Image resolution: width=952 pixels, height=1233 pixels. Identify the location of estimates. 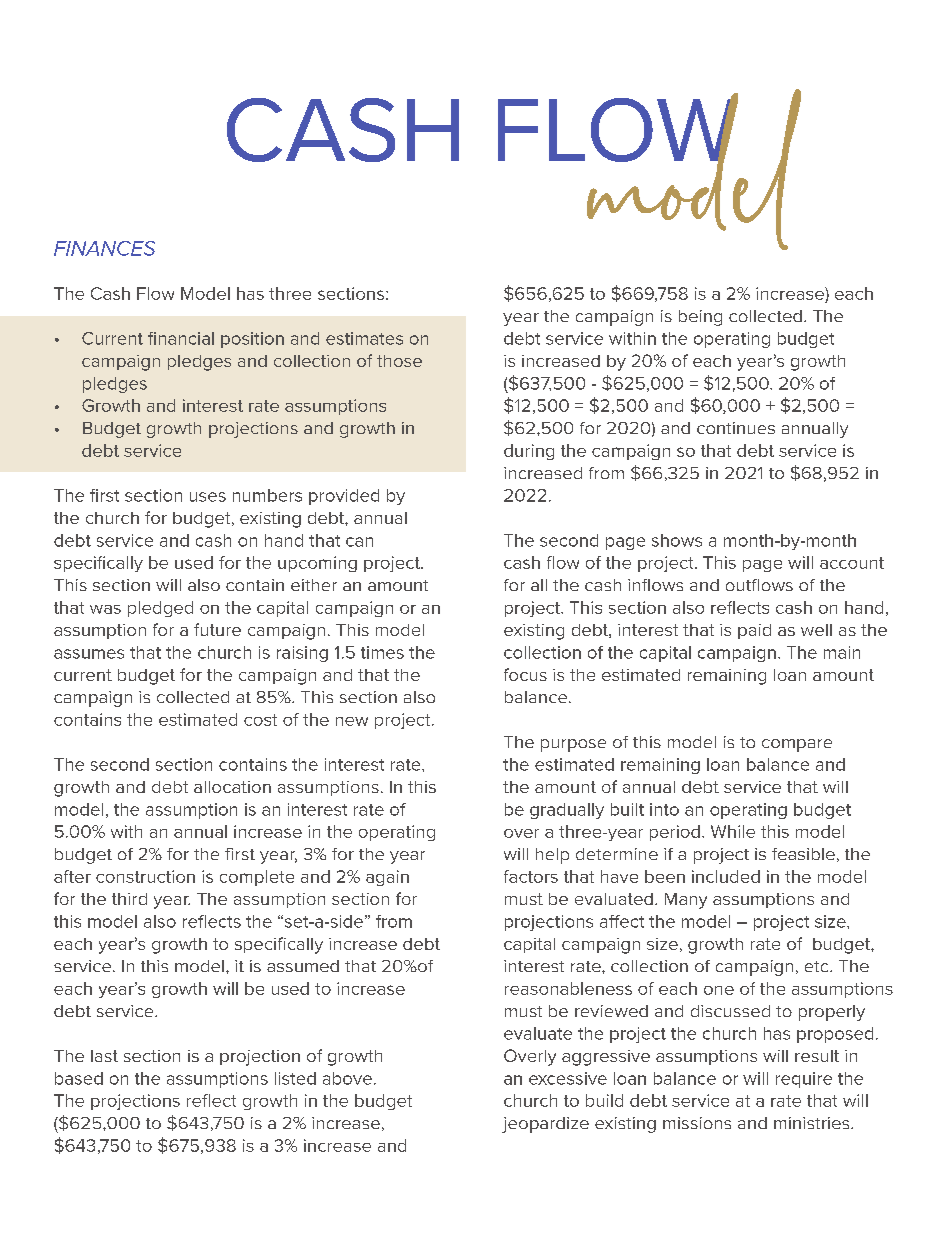
(364, 338).
